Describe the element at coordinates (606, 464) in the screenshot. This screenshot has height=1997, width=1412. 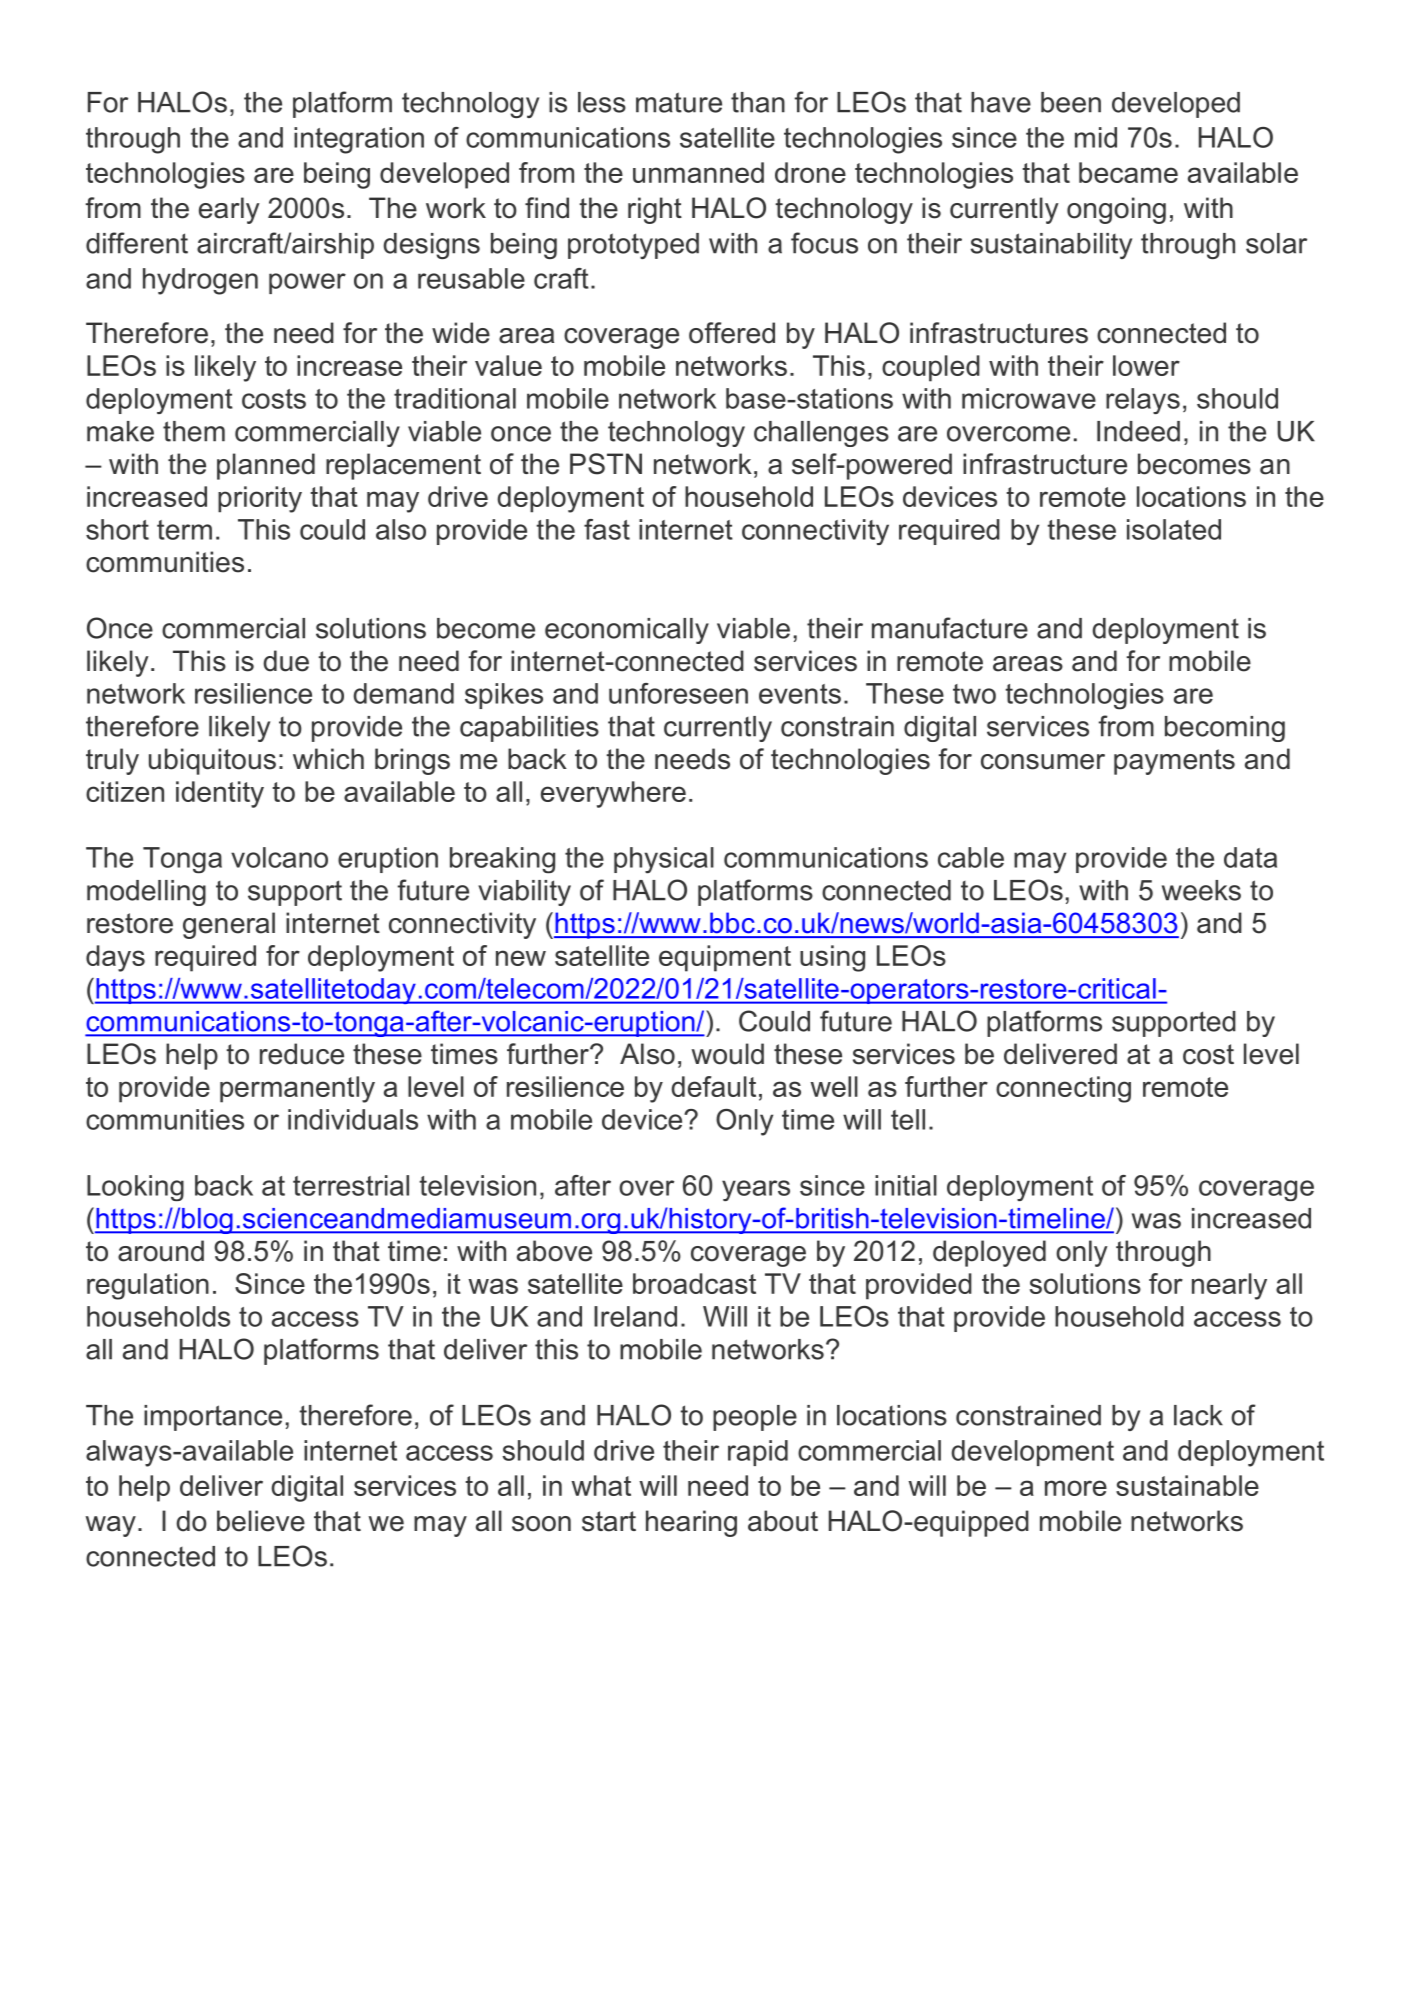
I see `PSTN` at that location.
